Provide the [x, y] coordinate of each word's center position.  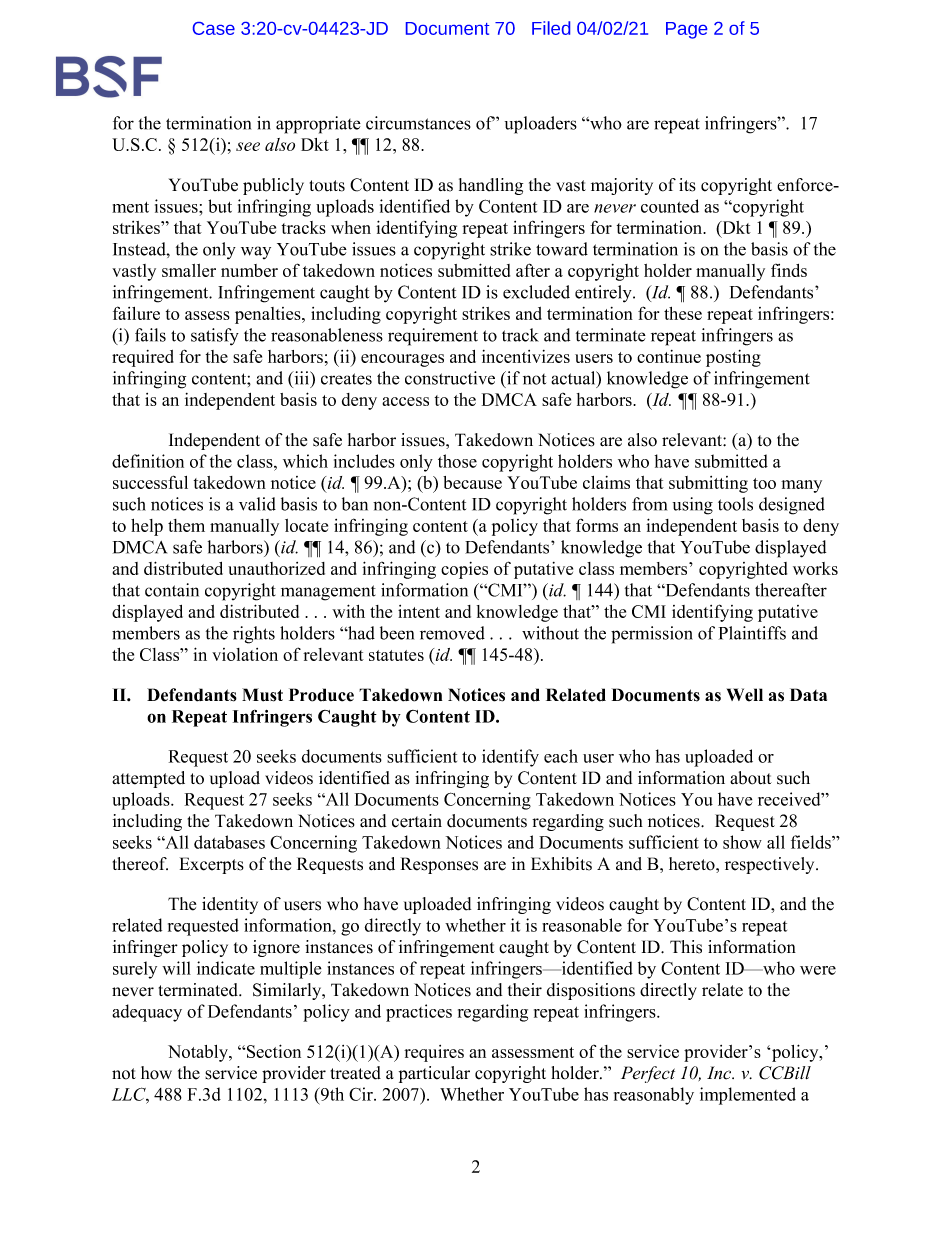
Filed [551, 28]
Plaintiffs [752, 633]
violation [245, 654]
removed [452, 633]
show [742, 842]
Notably [199, 1053]
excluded [536, 292]
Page [686, 30]
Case [214, 28]
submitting [708, 484]
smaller [189, 270]
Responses [439, 865]
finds [789, 270]
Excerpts [212, 865]
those [457, 461]
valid [257, 504]
